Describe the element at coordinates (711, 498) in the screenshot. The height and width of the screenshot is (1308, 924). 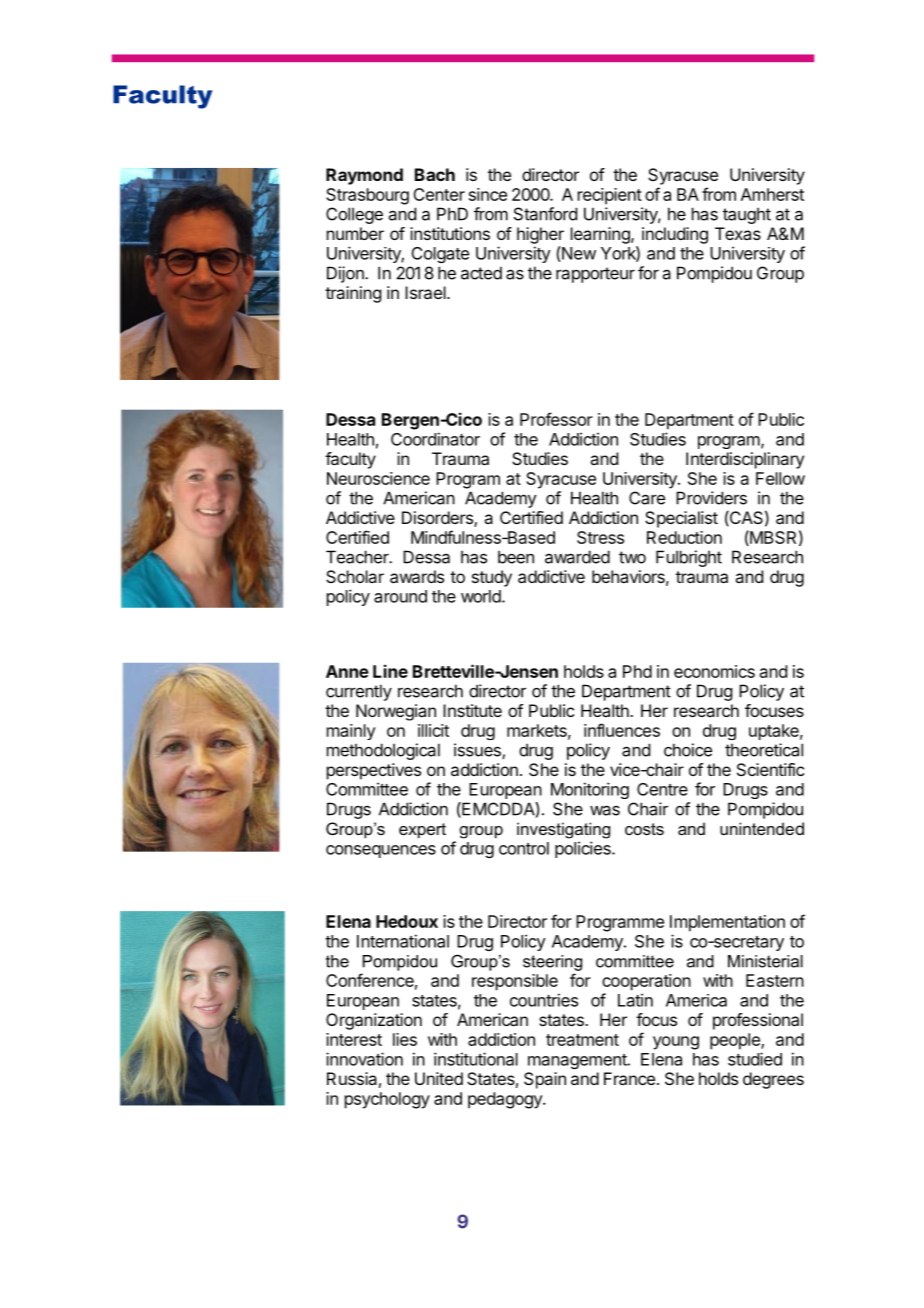
I see `Providers` at that location.
